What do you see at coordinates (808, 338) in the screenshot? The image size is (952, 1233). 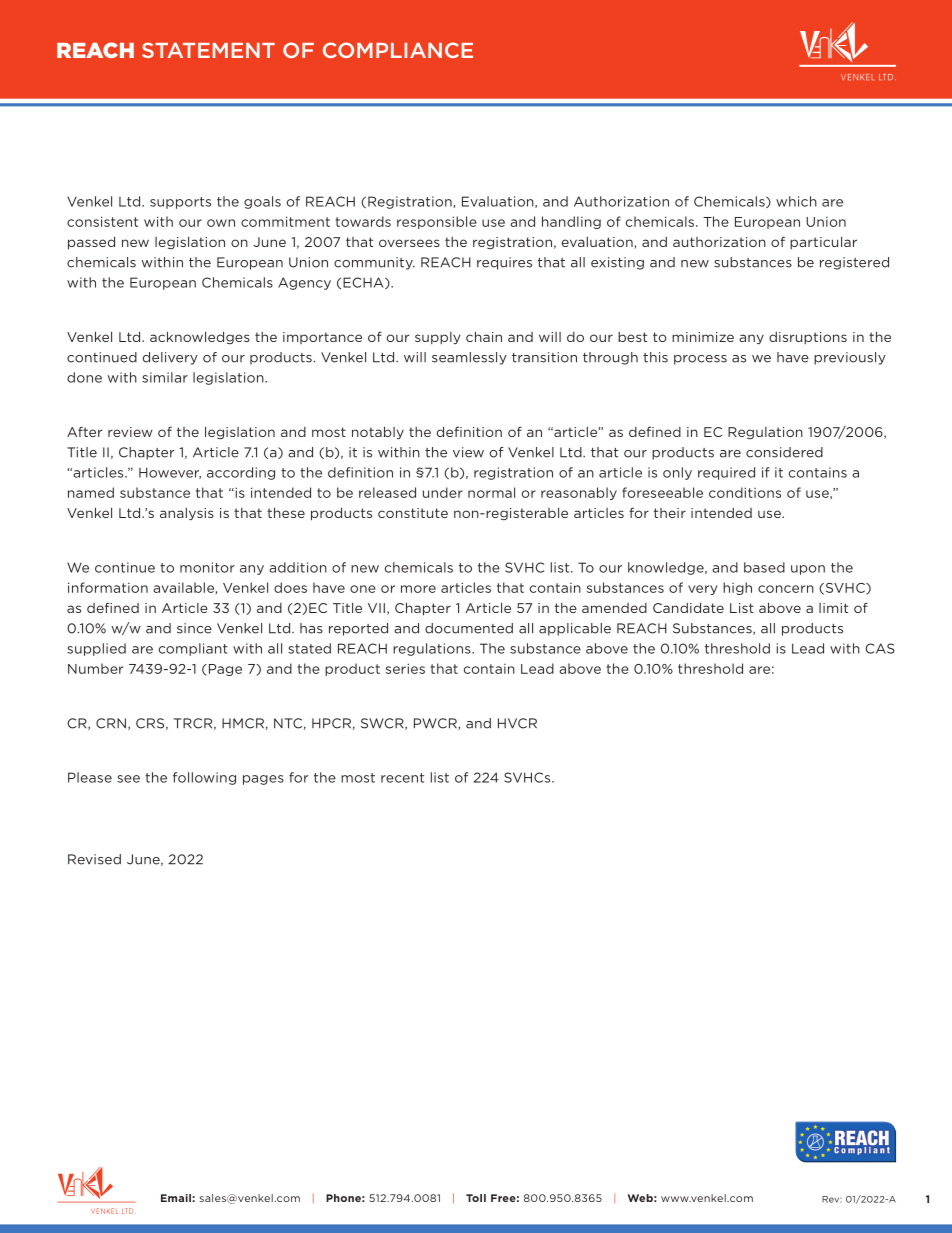 I see `disruptions` at bounding box center [808, 338].
